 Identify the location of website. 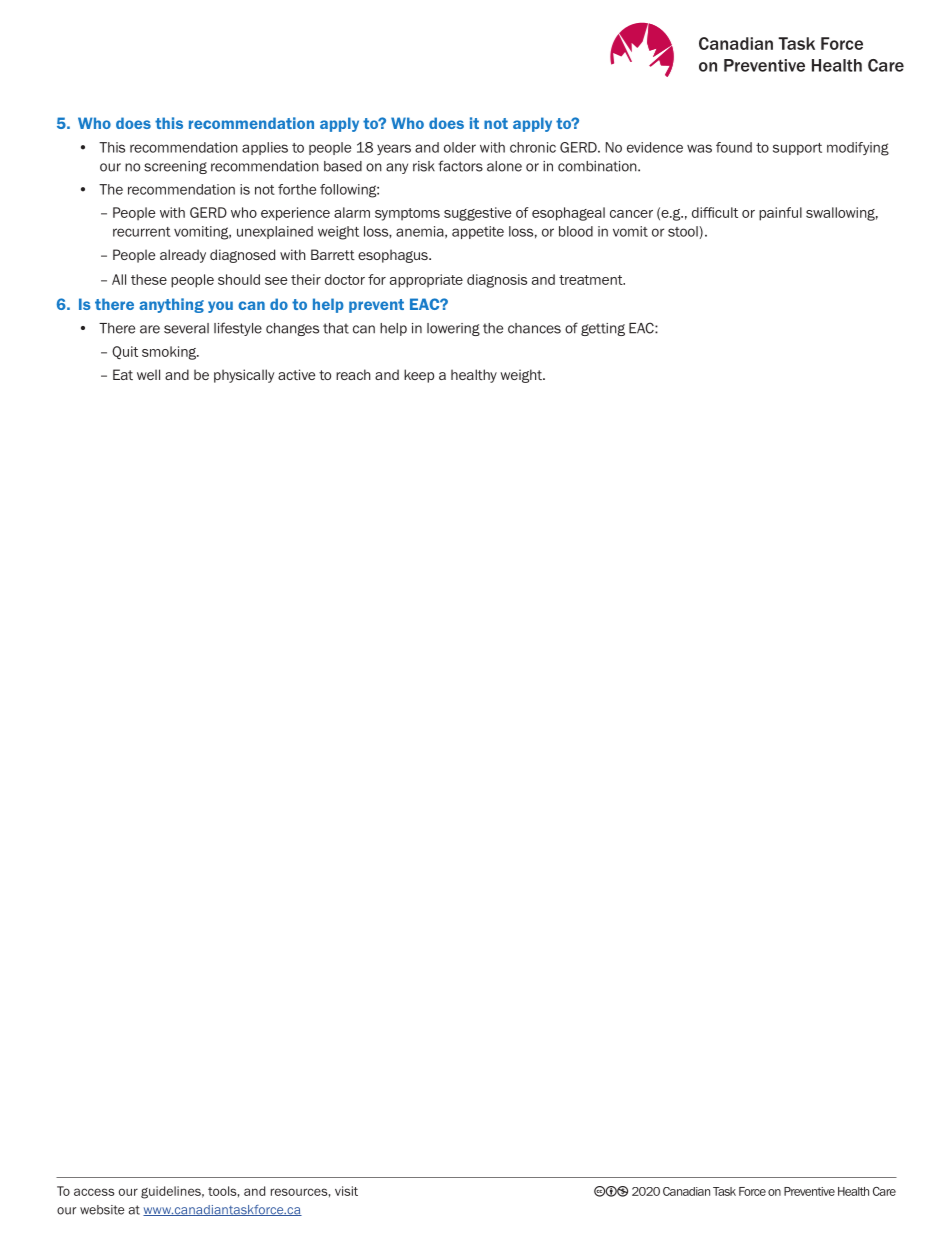
(102, 1210).
